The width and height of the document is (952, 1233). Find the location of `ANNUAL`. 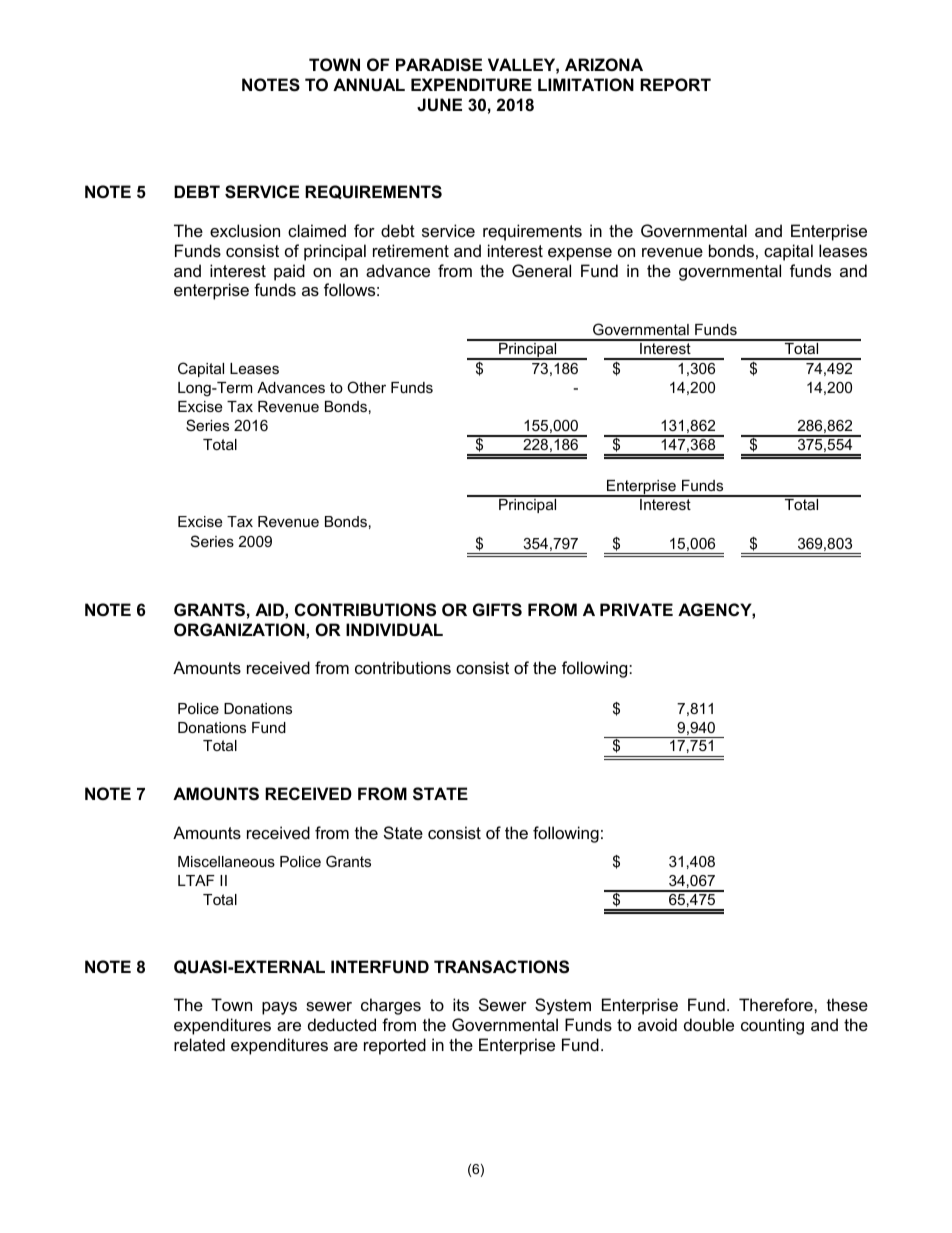

ANNUAL is located at coordinates (369, 84).
